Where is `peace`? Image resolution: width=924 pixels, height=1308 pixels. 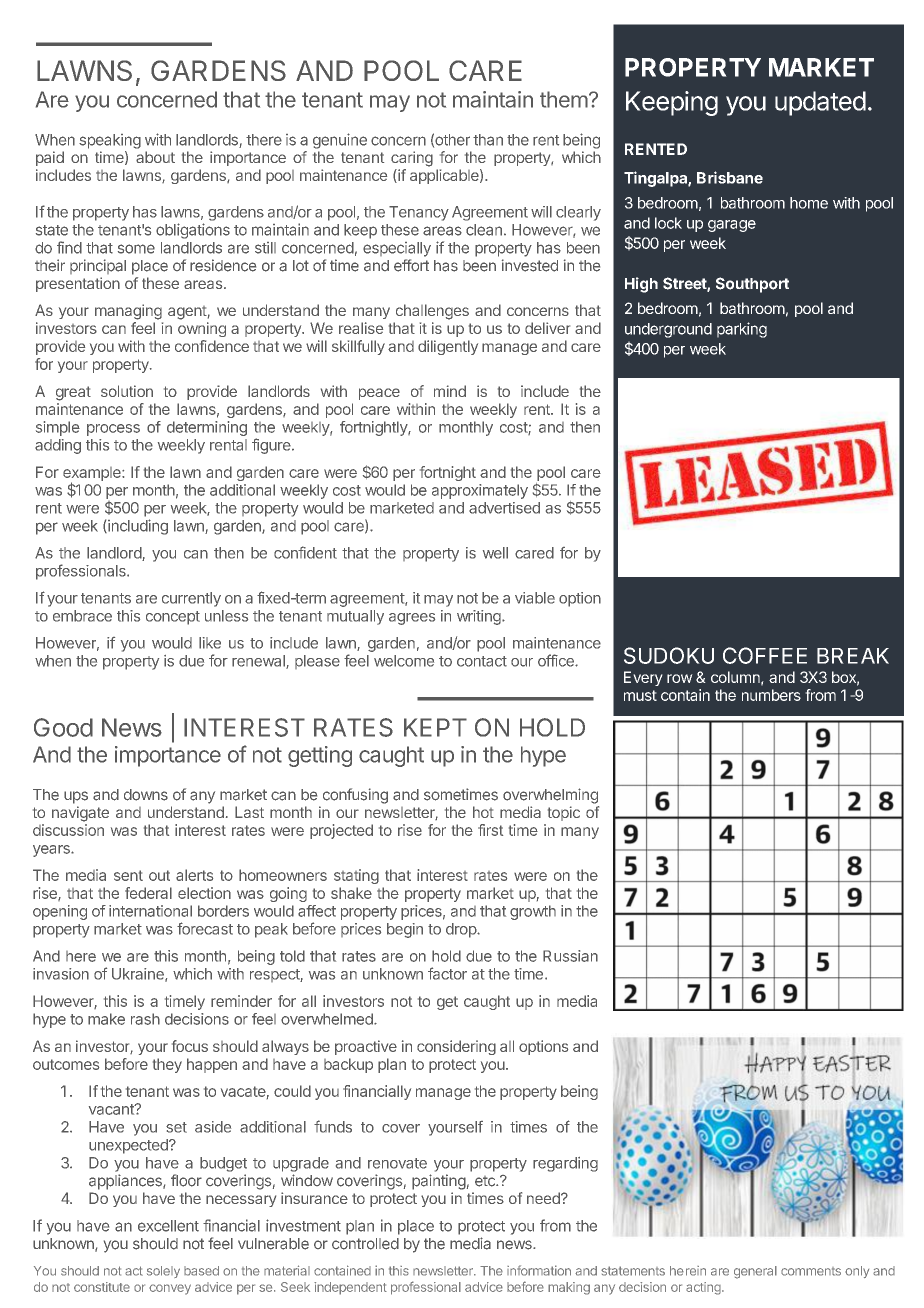
peace is located at coordinates (379, 394).
